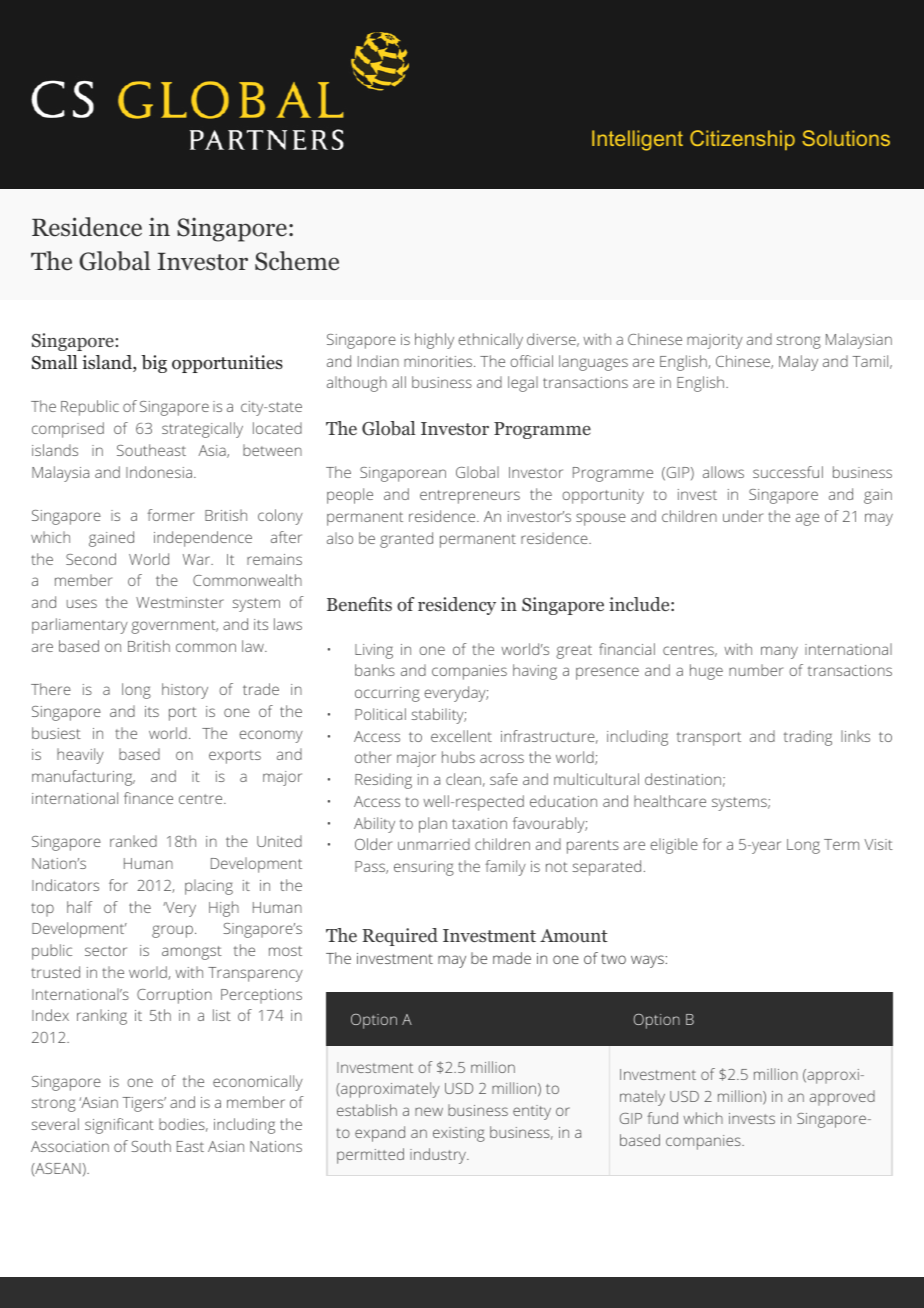  Describe the element at coordinates (297, 261) in the document. I see `Scheme` at that location.
